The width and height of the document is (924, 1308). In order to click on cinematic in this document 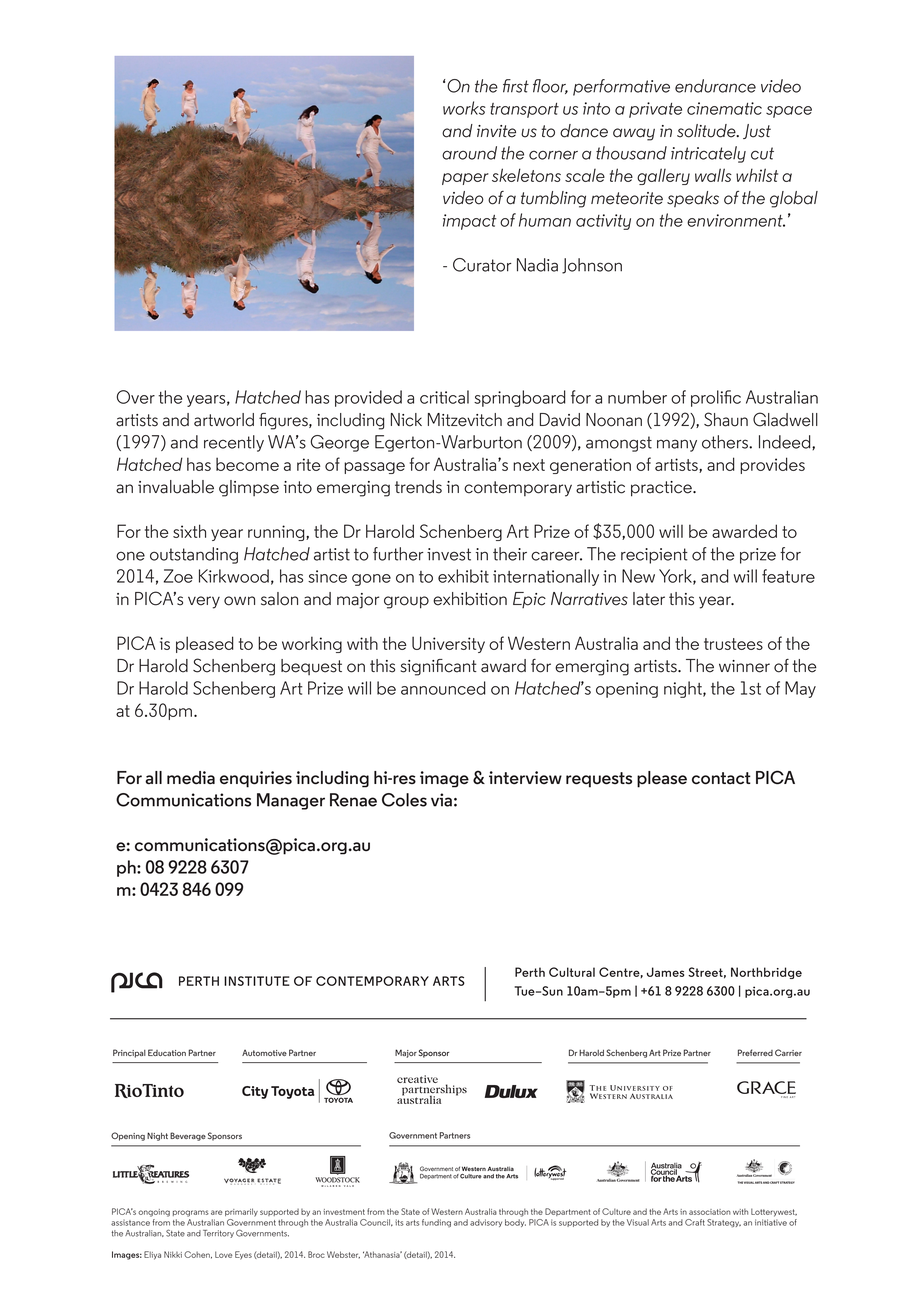, I will do `click(724, 108)`.
